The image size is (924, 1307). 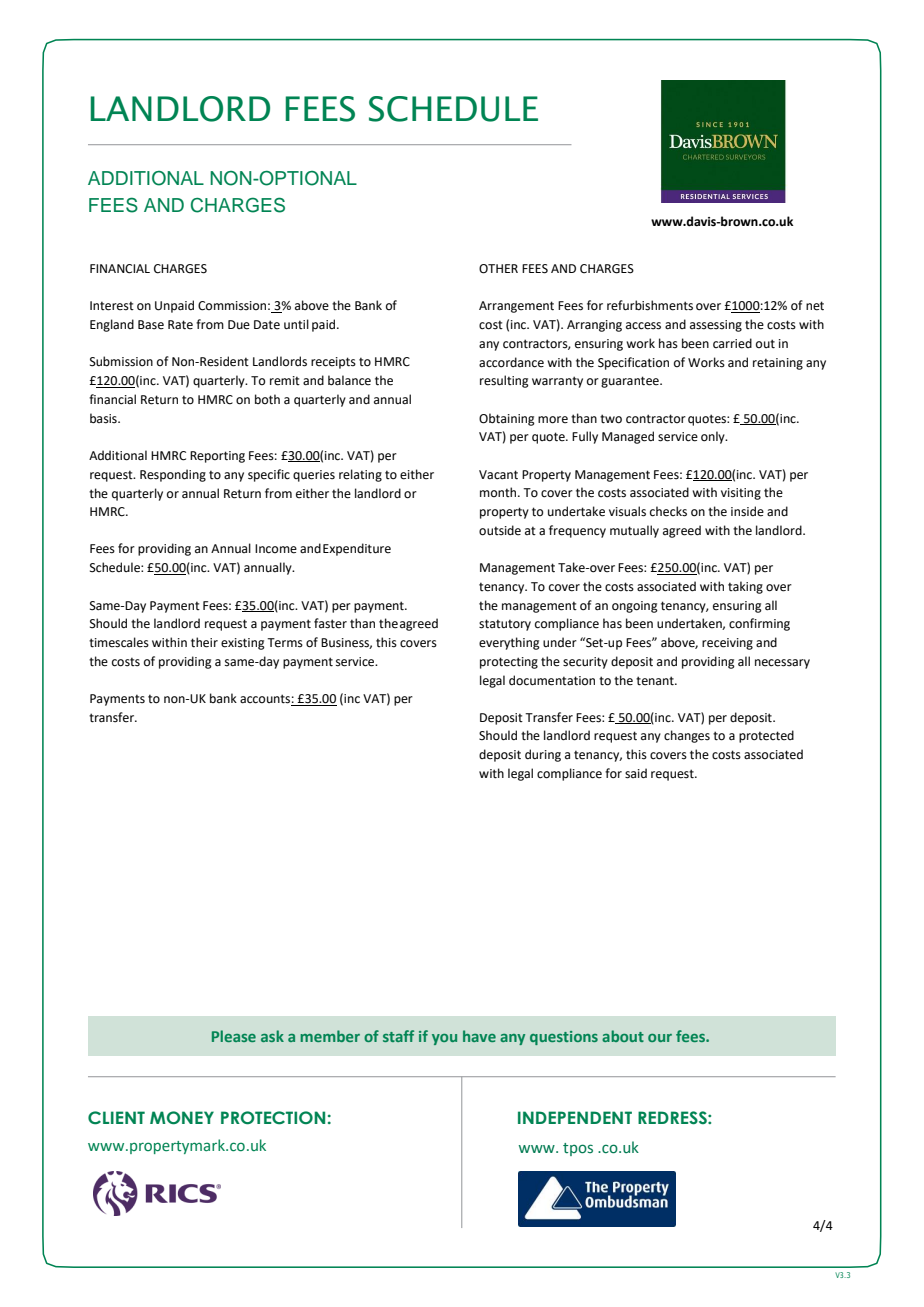 What do you see at coordinates (498, 269) in the screenshot?
I see `OTHER` at bounding box center [498, 269].
